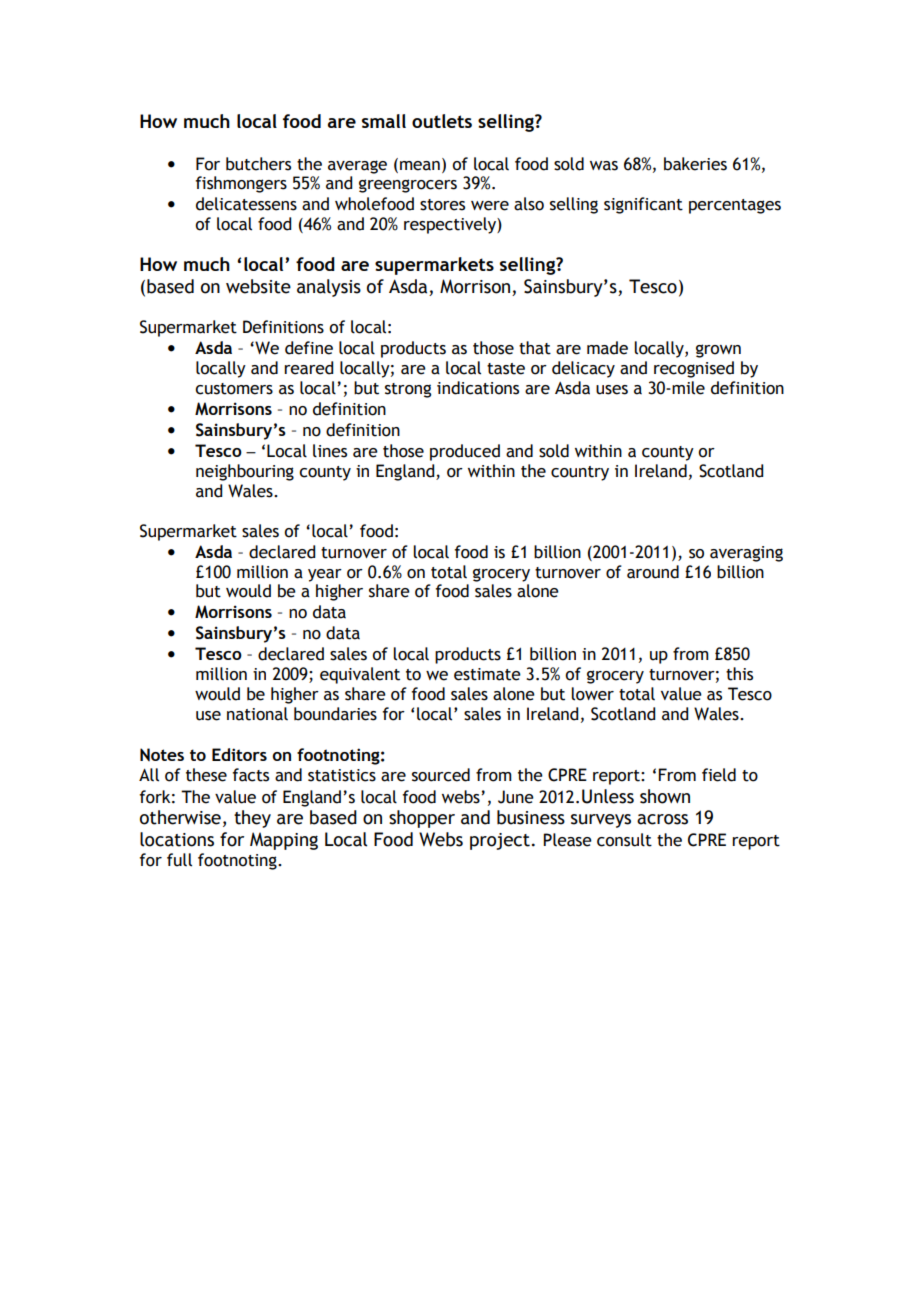  I want to click on they, so click(252, 819).
